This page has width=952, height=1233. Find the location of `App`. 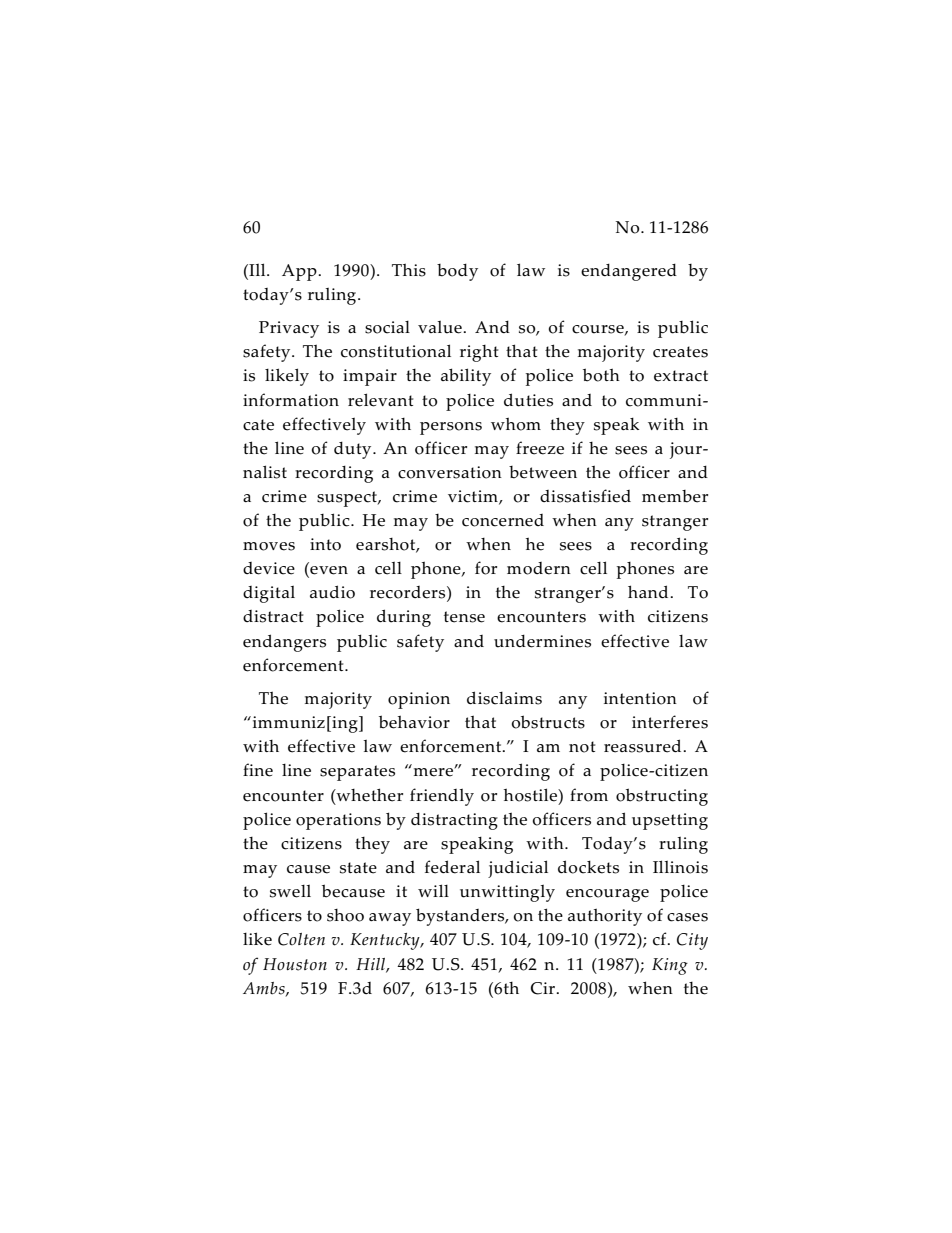

App is located at coordinates (300, 272).
